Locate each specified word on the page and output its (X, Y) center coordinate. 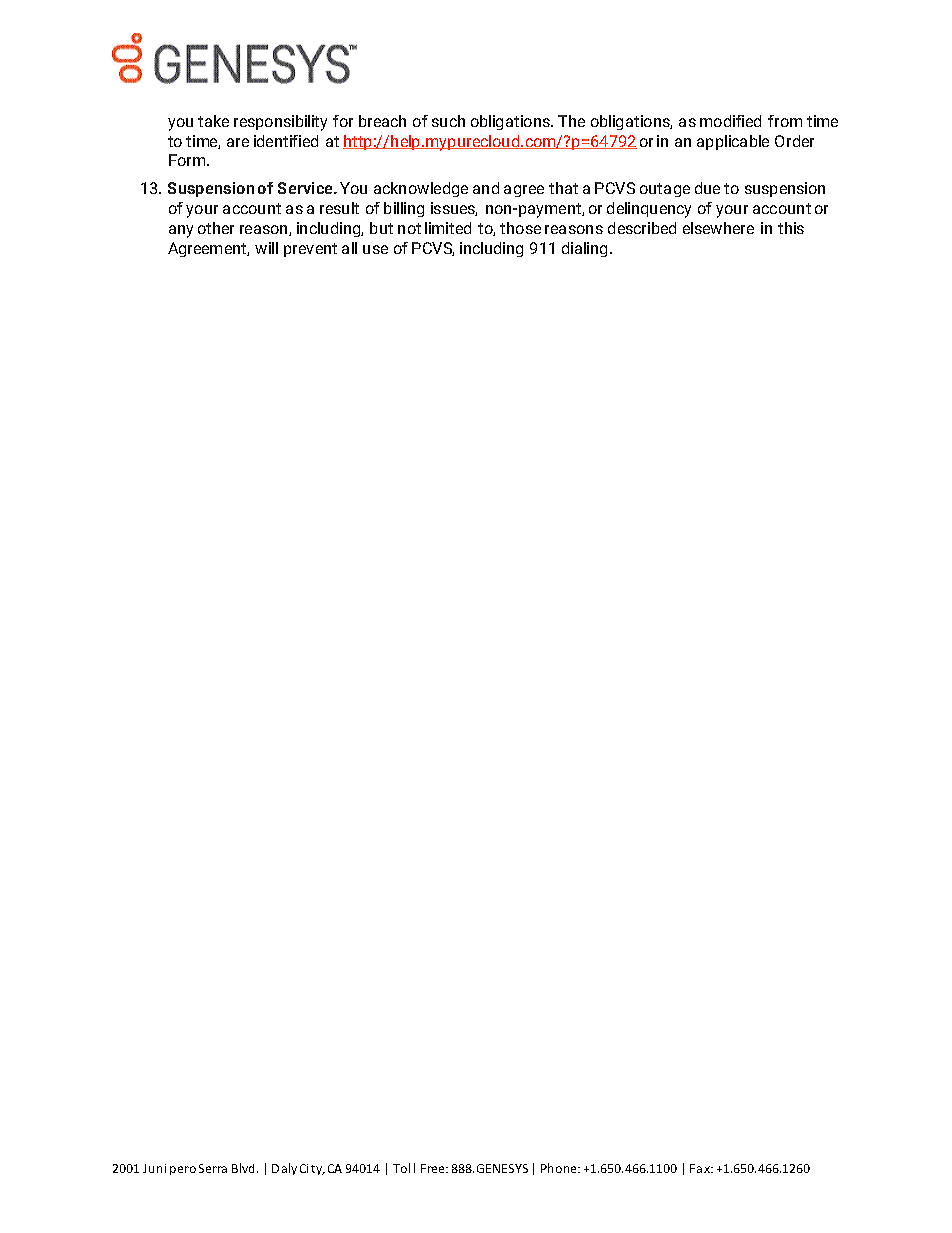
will (266, 248)
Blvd (243, 1168)
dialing (584, 249)
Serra (213, 1168)
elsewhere (718, 228)
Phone (560, 1168)
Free (434, 1168)
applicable (733, 142)
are (238, 142)
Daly (284, 1169)
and (486, 188)
